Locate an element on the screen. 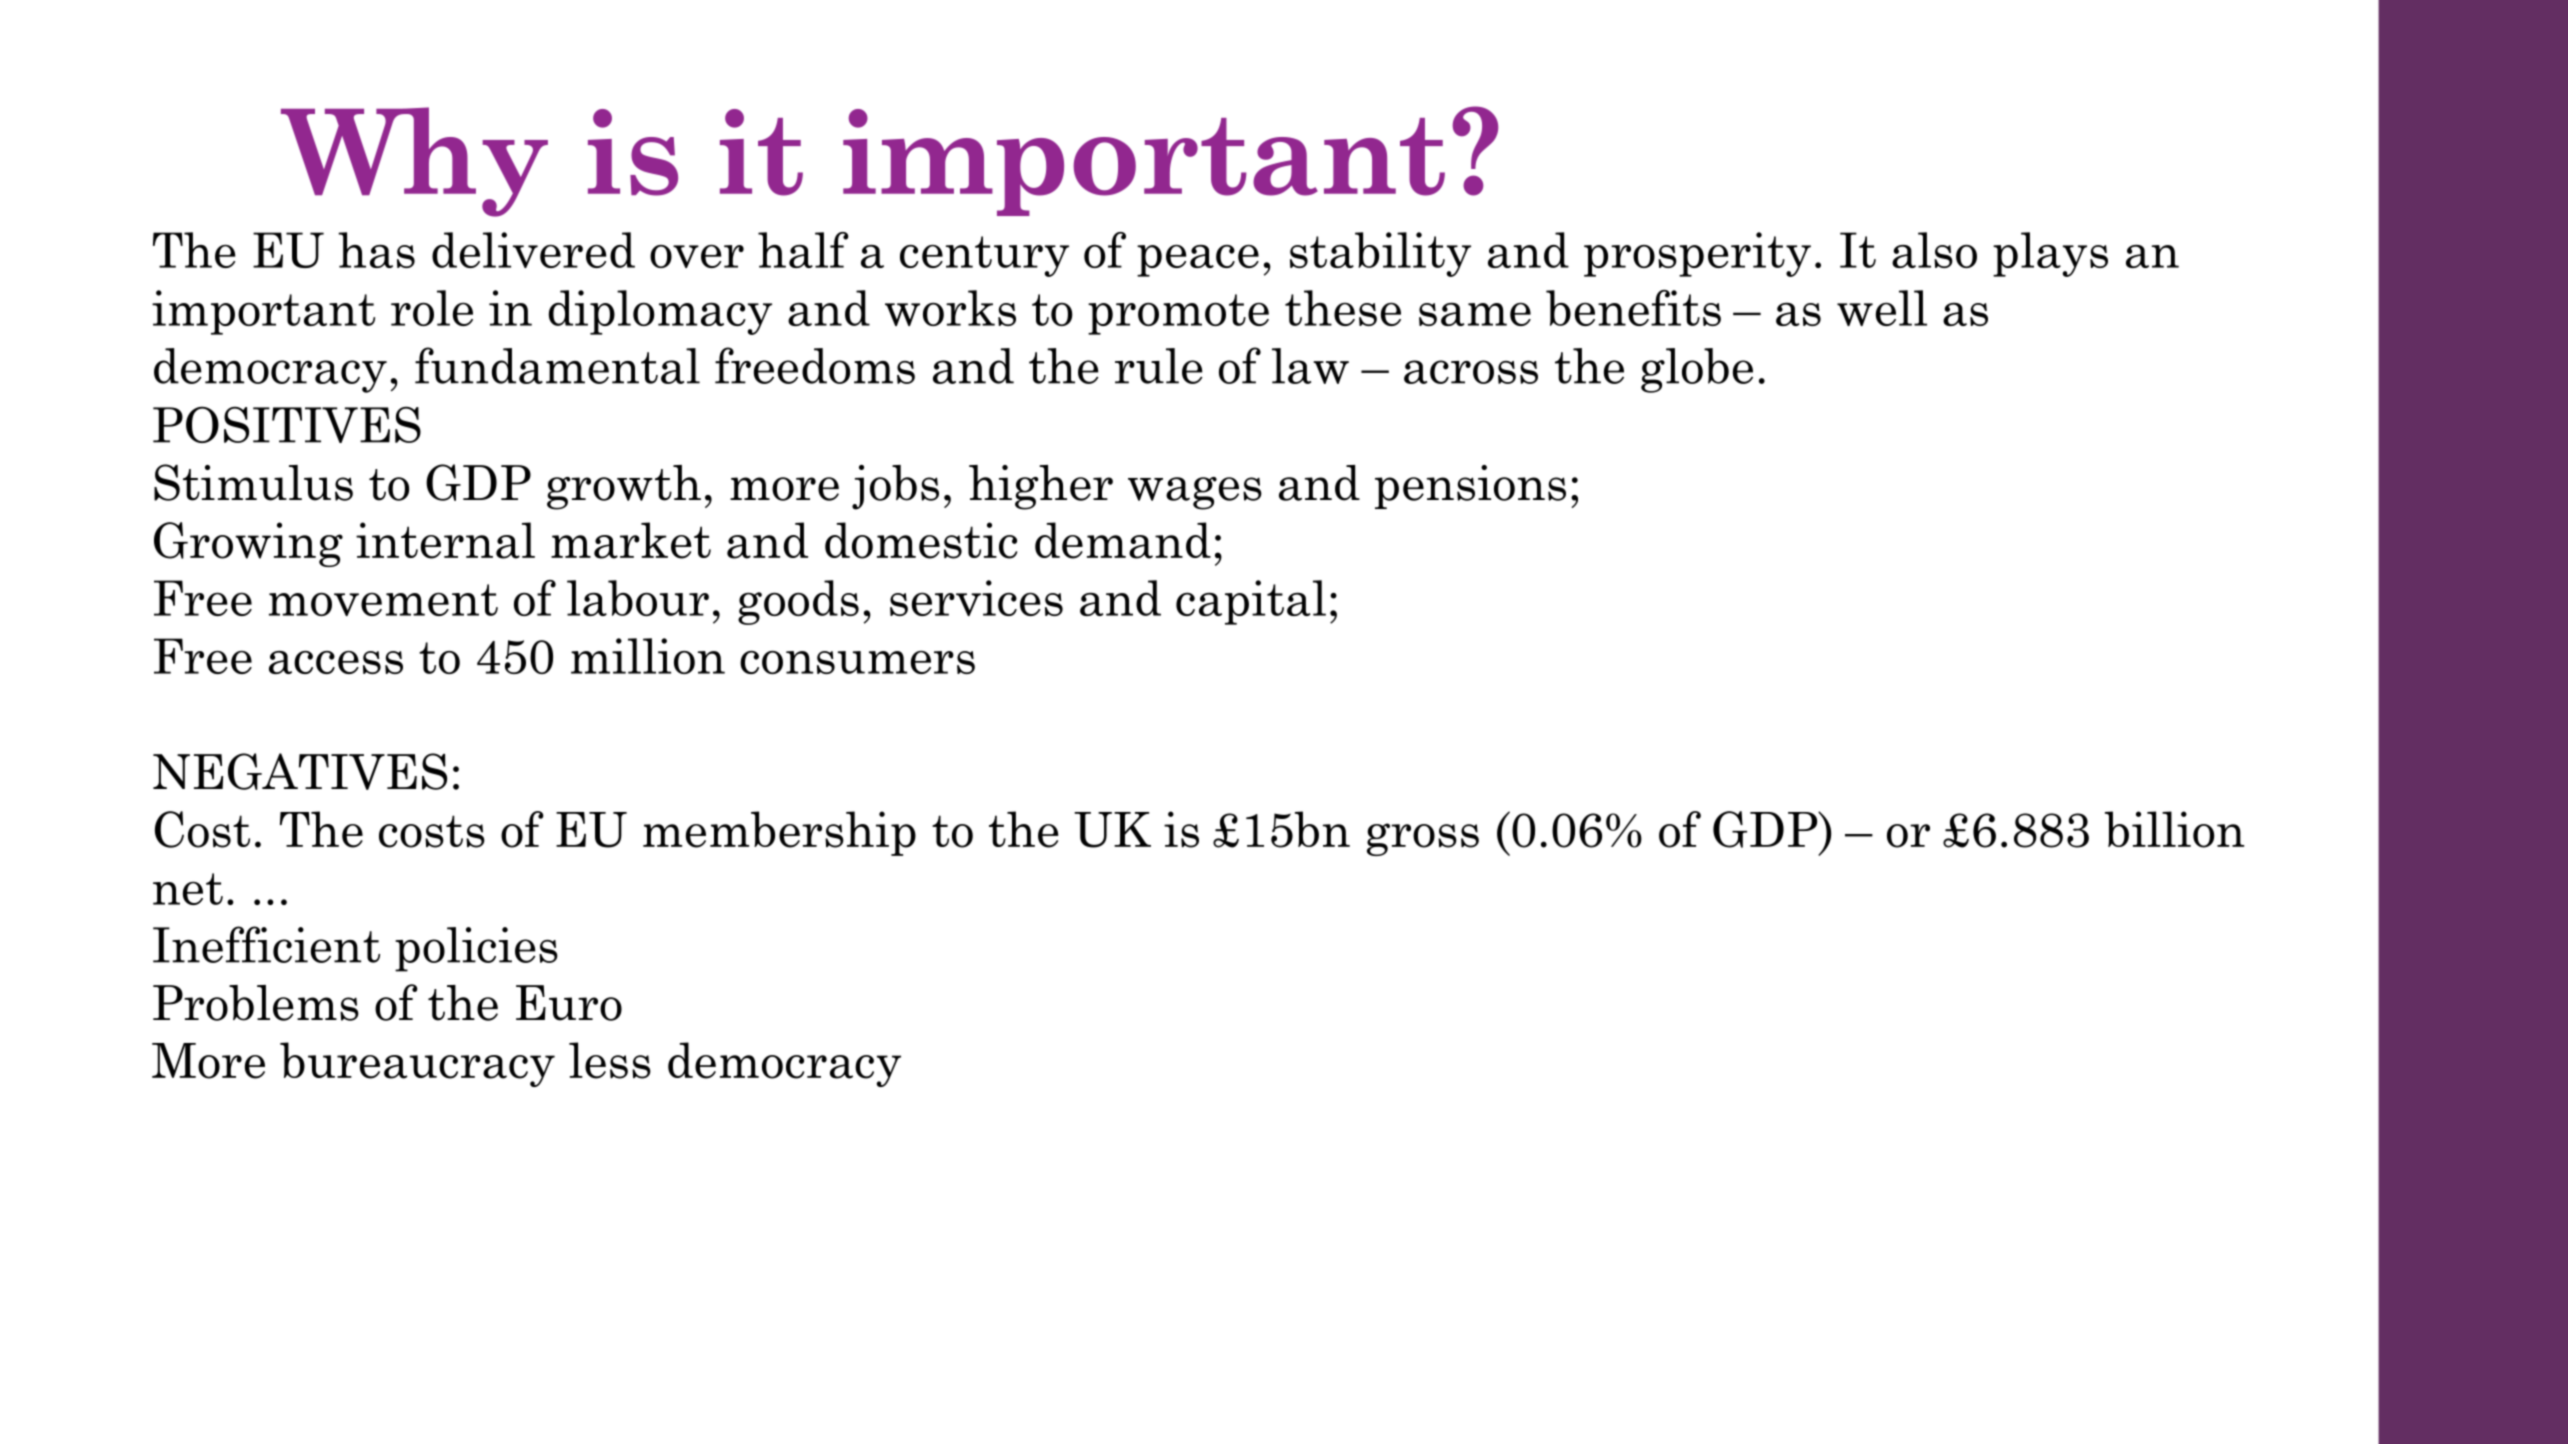  rule is located at coordinates (1159, 366).
